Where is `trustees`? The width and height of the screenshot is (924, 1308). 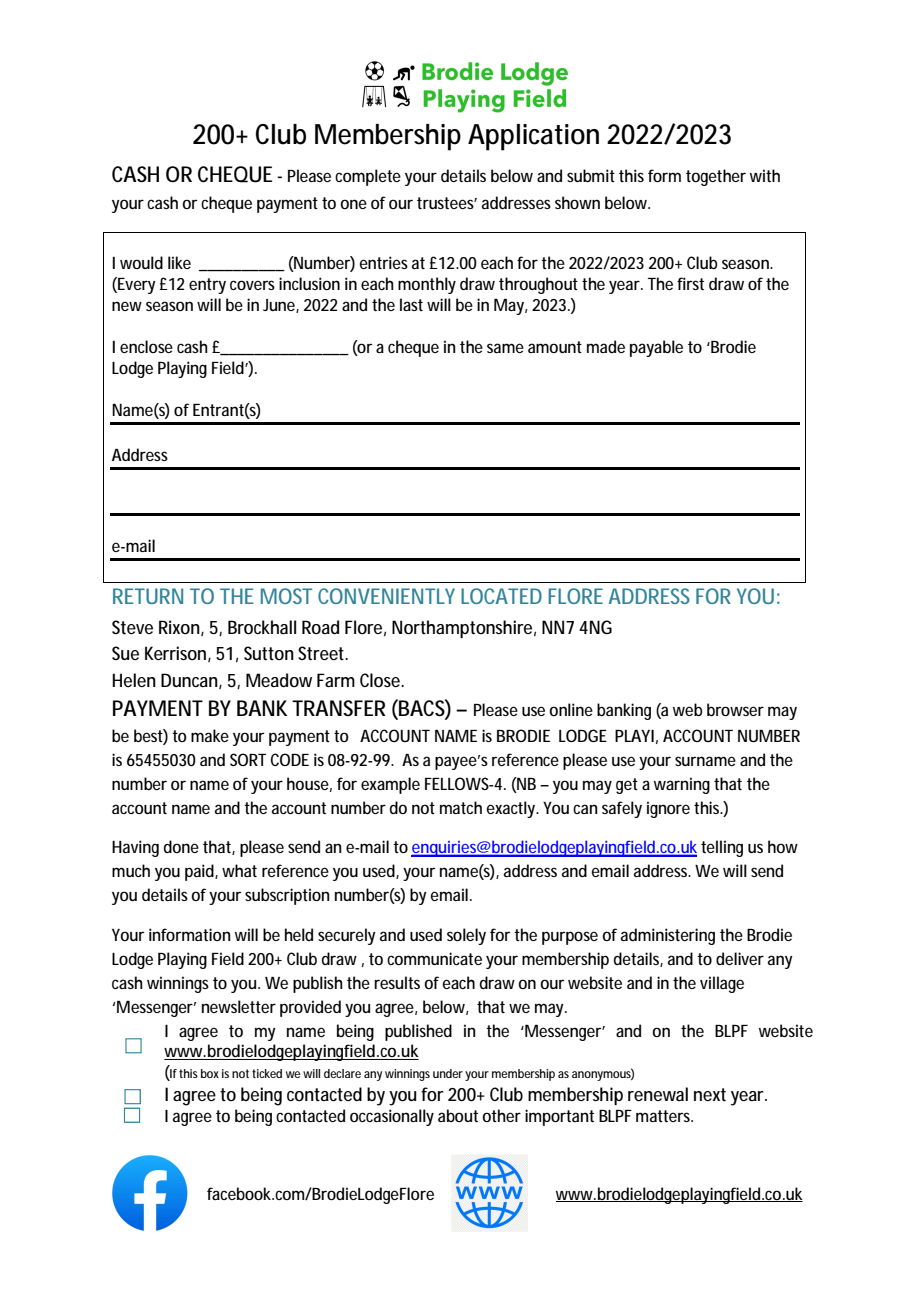
trustees is located at coordinates (447, 203).
